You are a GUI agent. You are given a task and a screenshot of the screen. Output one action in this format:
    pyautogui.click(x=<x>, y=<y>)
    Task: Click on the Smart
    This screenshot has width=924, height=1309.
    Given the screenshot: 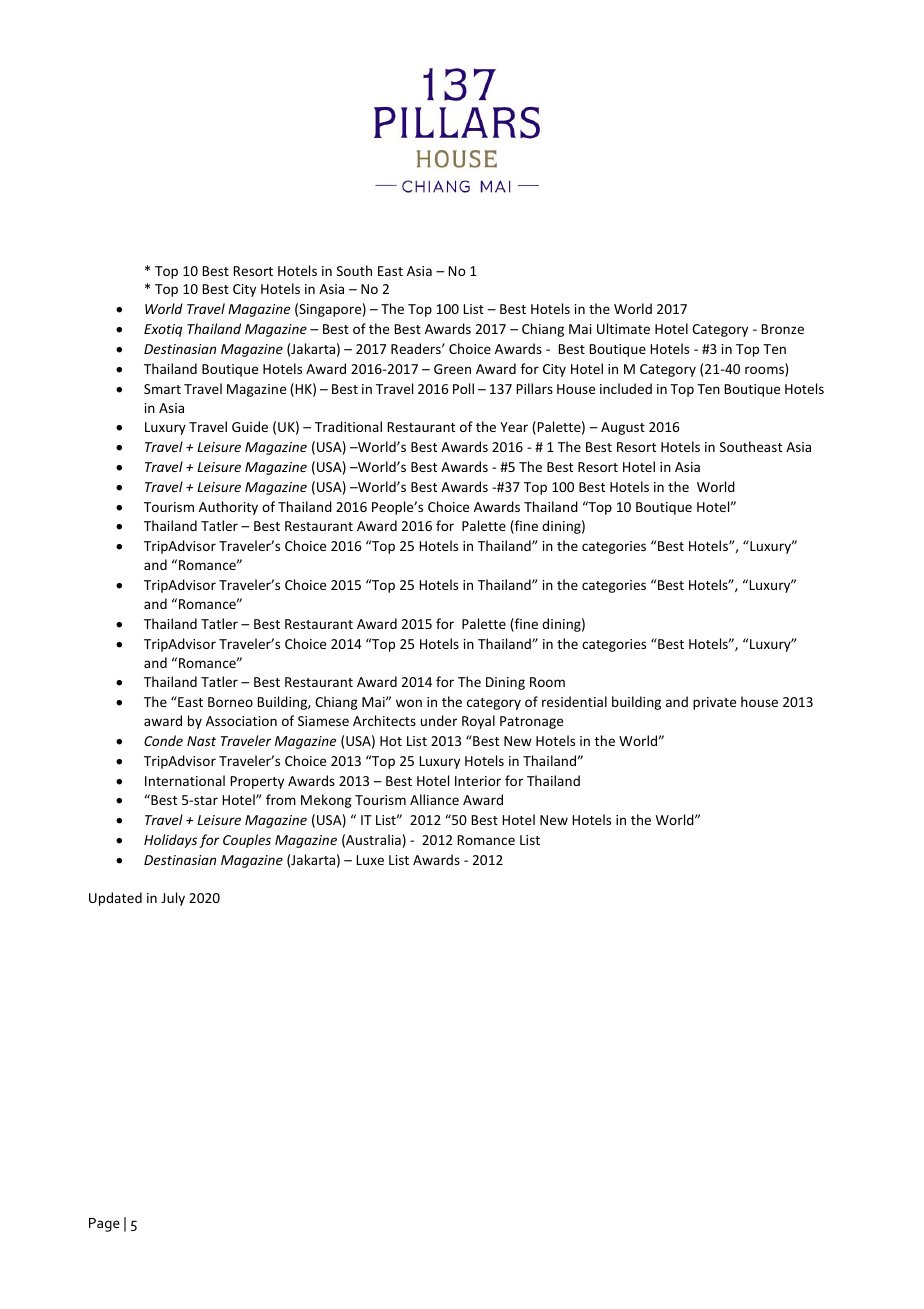 What is the action you would take?
    pyautogui.click(x=162, y=389)
